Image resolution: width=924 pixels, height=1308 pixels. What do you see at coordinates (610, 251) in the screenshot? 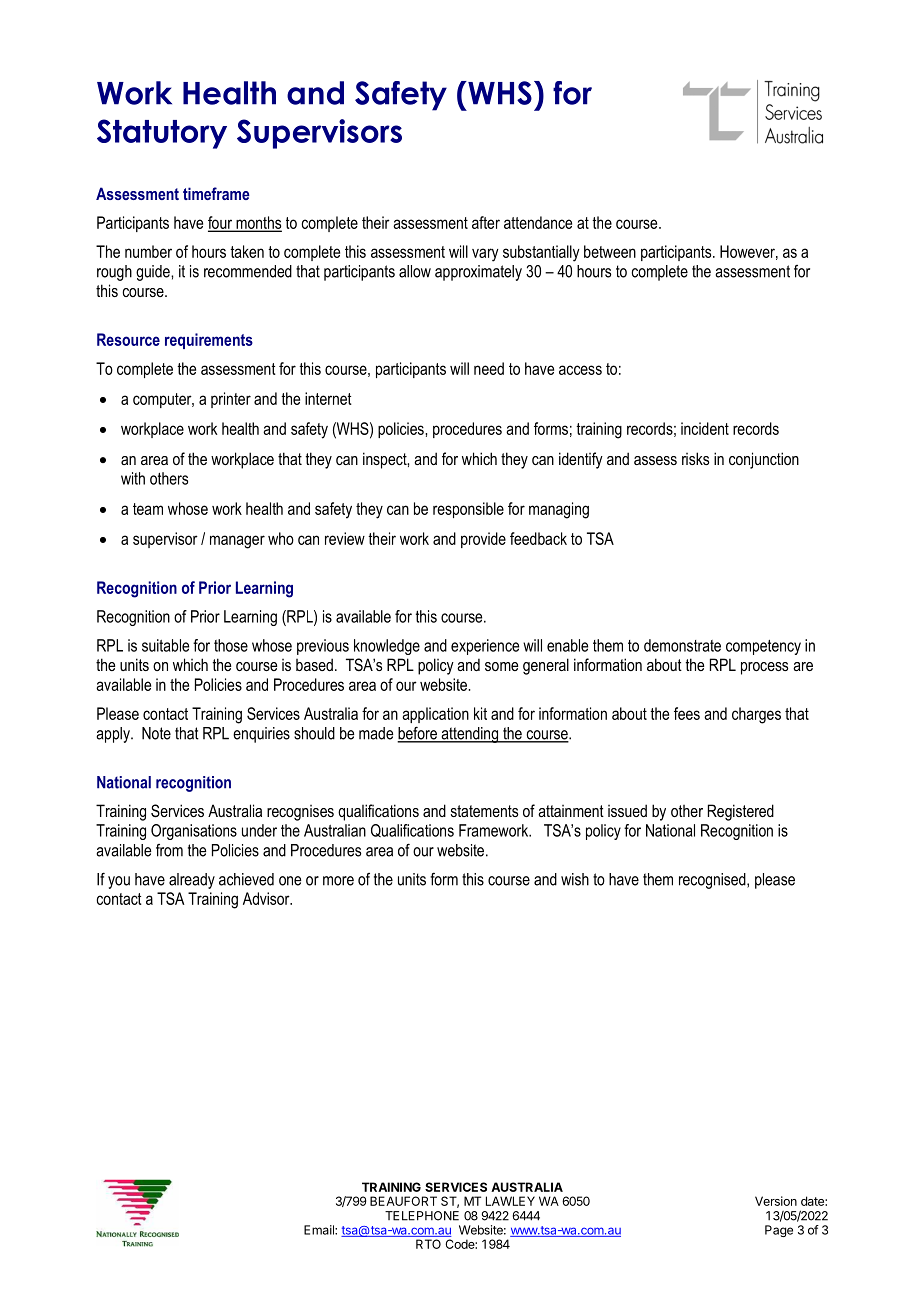
I see `between` at bounding box center [610, 251].
